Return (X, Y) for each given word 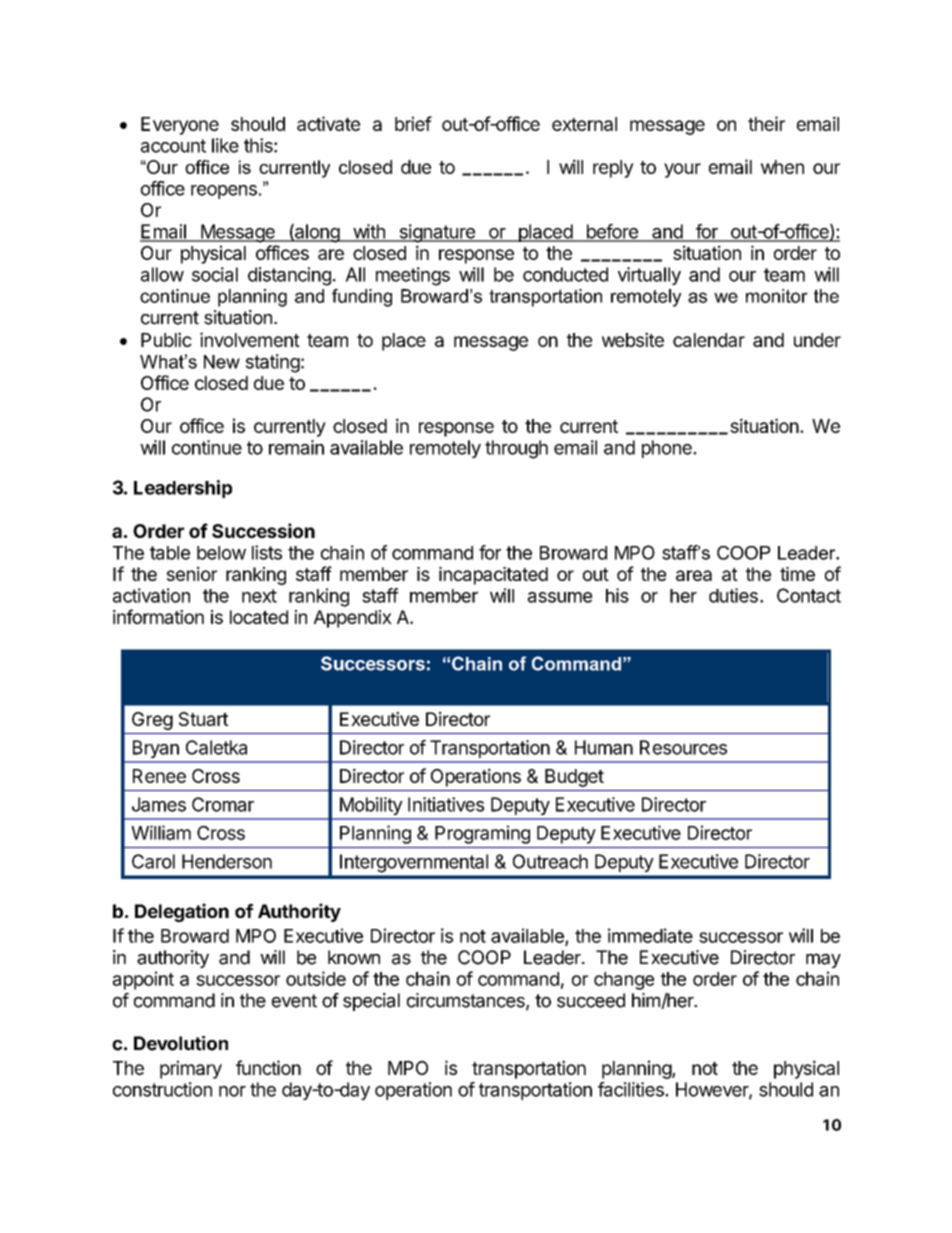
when (782, 167)
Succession (263, 530)
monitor (777, 296)
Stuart (203, 719)
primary (191, 1069)
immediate (650, 935)
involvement (250, 339)
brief (413, 123)
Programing (482, 834)
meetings (413, 276)
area (694, 575)
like (225, 145)
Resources (683, 747)
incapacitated (493, 576)
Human (604, 747)
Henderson (227, 861)
